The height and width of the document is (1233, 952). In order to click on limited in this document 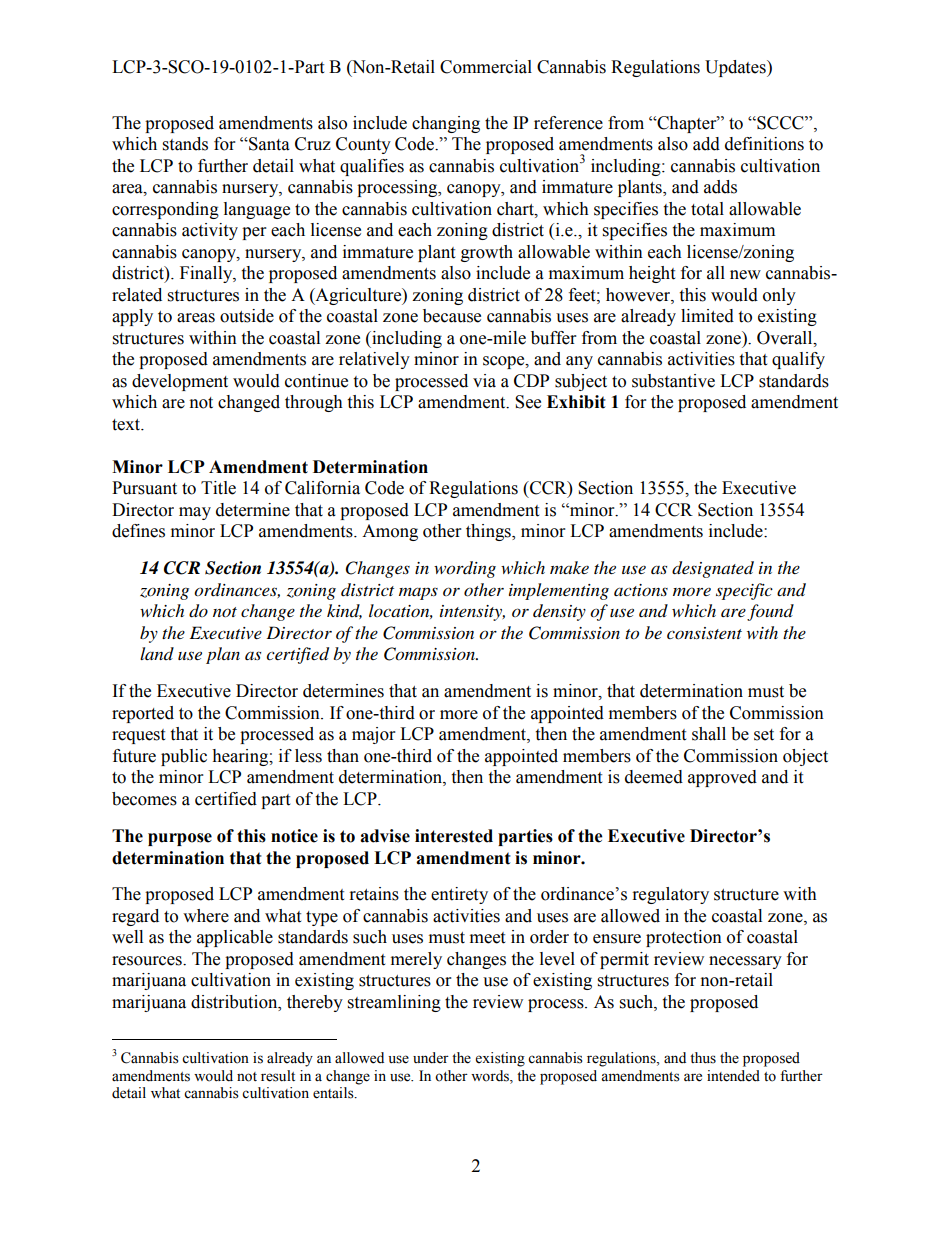, I will do `click(707, 316)`.
